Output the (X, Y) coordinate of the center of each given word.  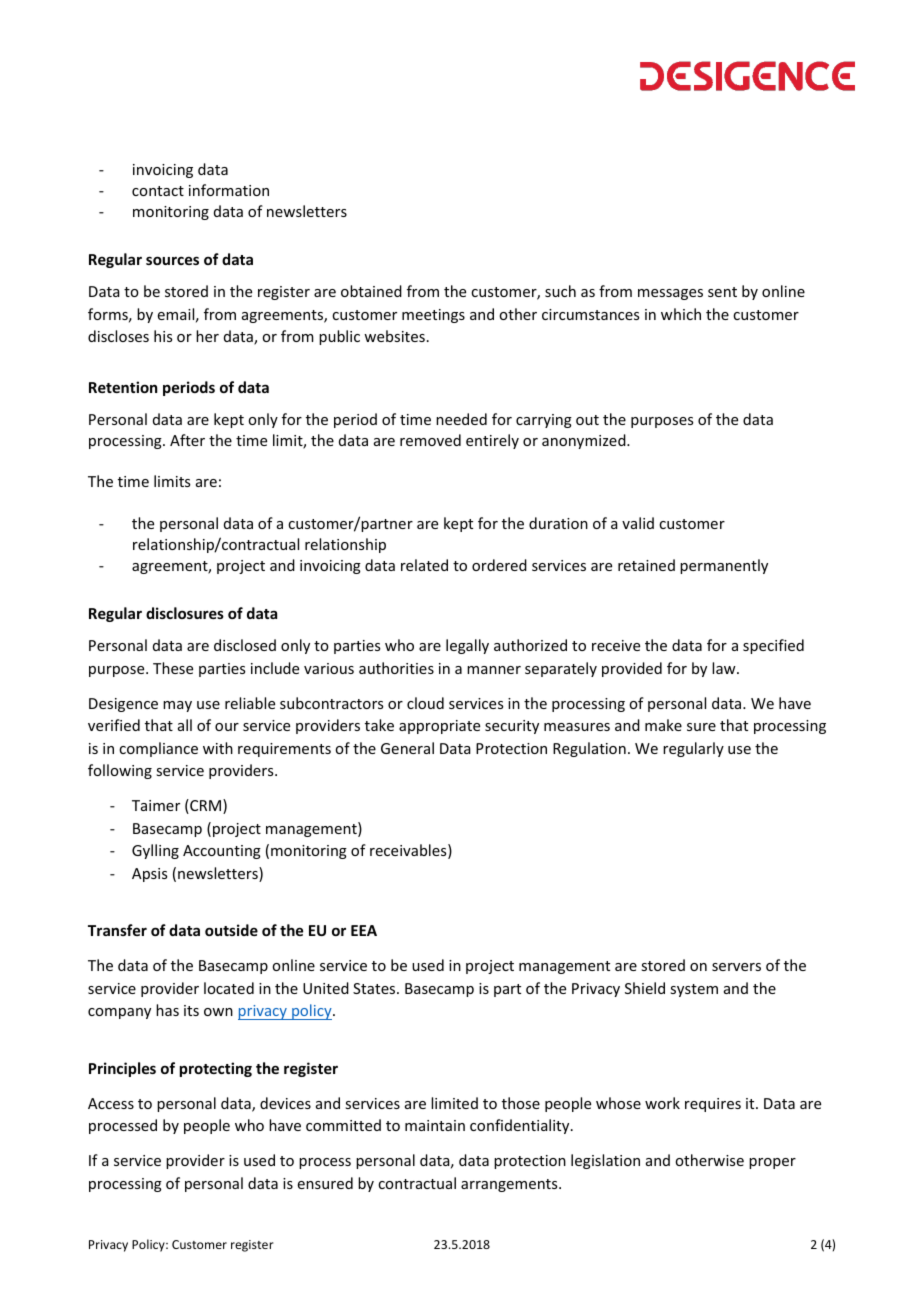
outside (231, 930)
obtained (371, 291)
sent (722, 292)
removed (430, 440)
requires (713, 1105)
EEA (364, 930)
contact (158, 191)
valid (638, 523)
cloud (425, 703)
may (177, 706)
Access (111, 1103)
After (187, 440)
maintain (435, 1125)
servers (736, 967)
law (725, 668)
